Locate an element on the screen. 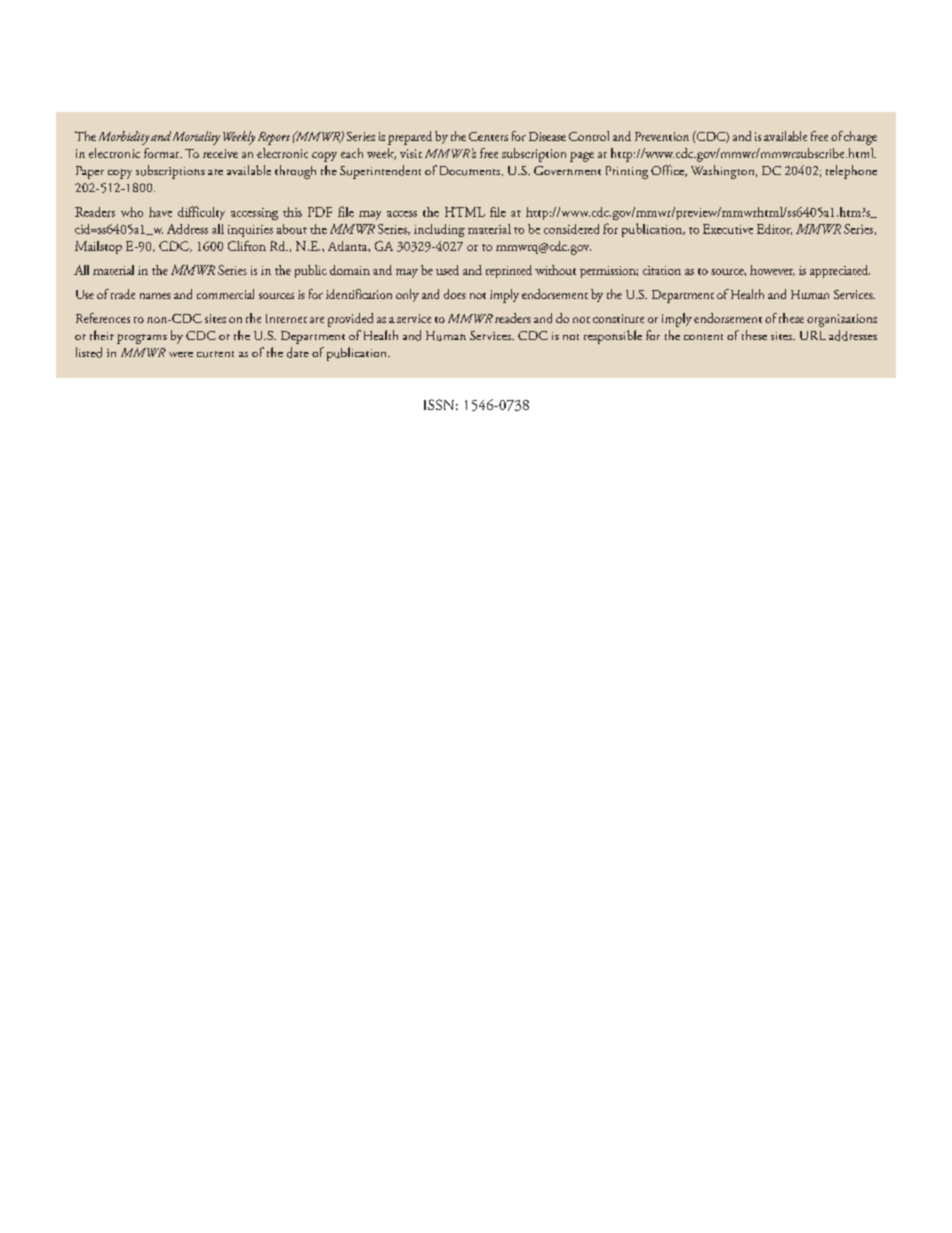 Image resolution: width=952 pixels, height=1233 pixels. have is located at coordinates (160, 212).
